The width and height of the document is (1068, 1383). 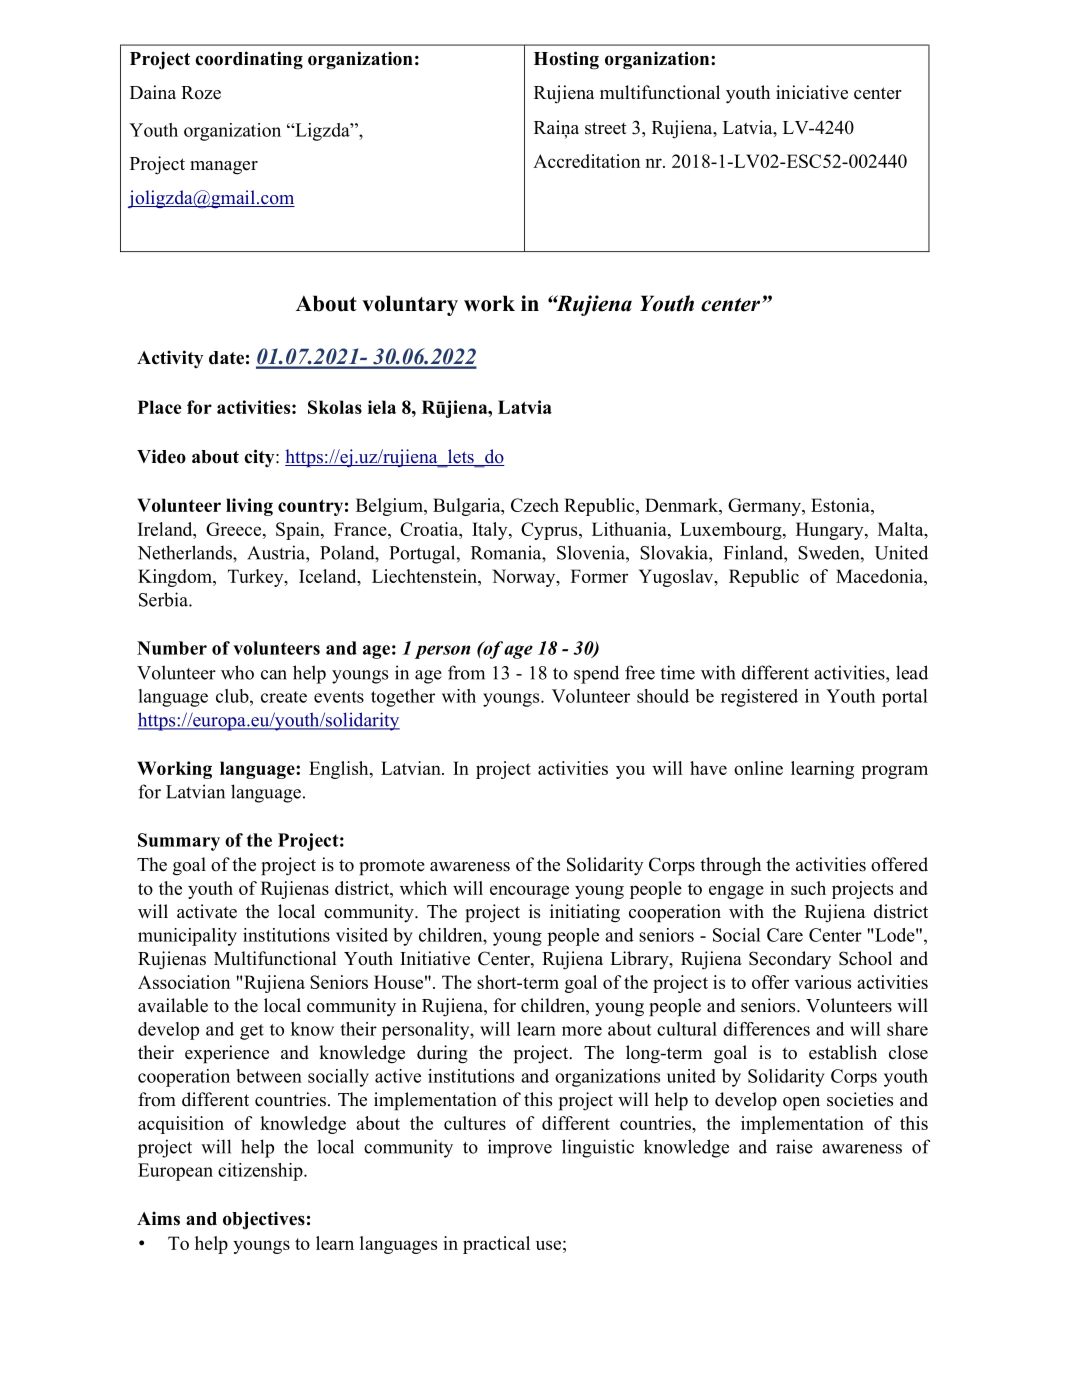 What do you see at coordinates (249, 60) in the document?
I see `coordinating` at bounding box center [249, 60].
